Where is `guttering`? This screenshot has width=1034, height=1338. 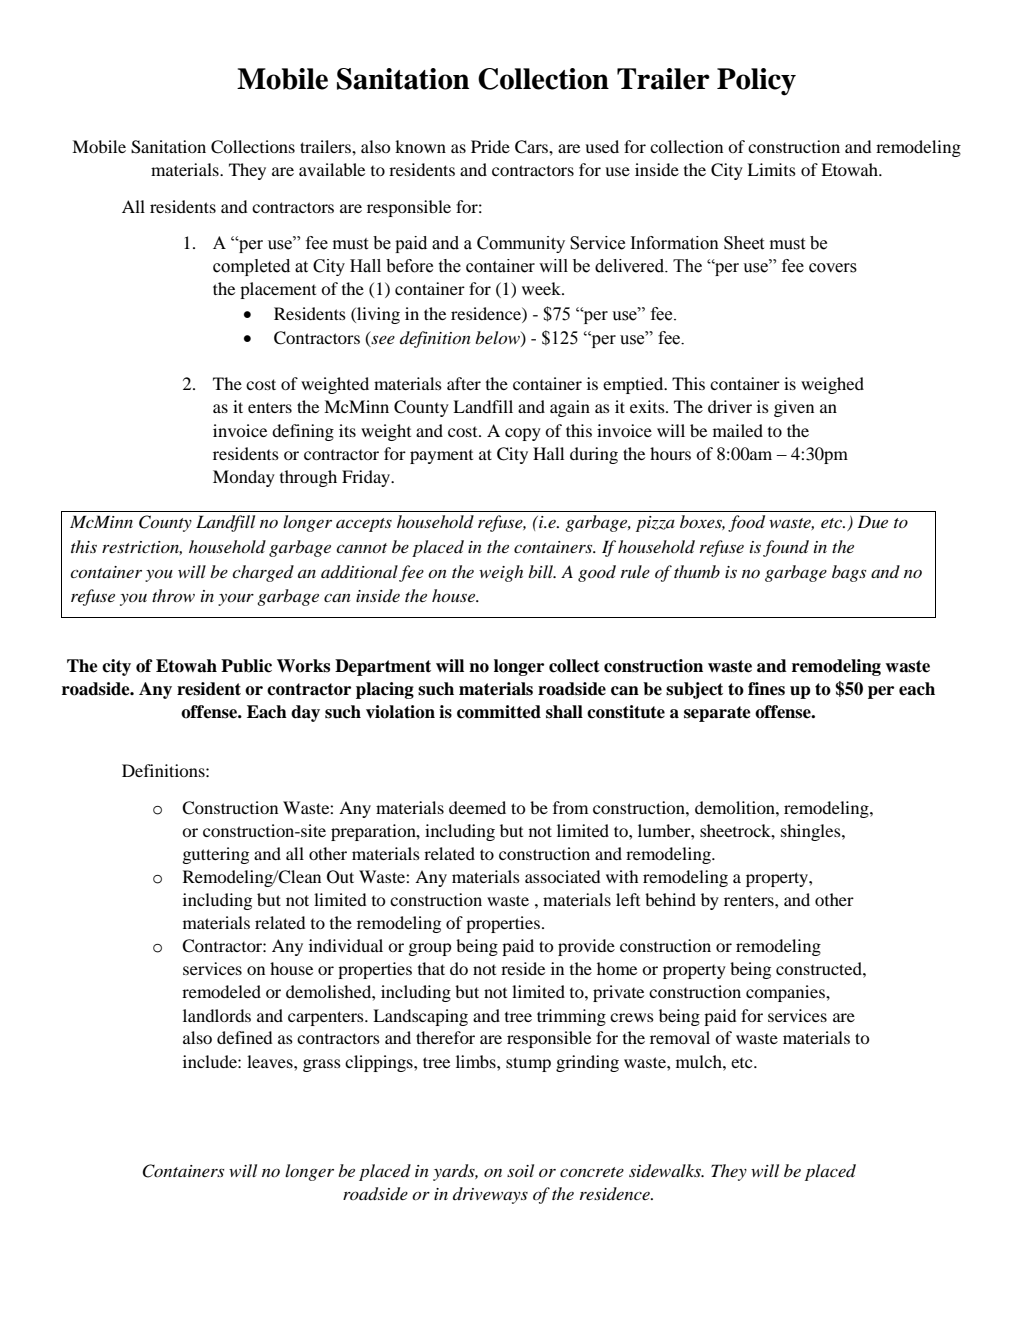
guttering is located at coordinates (216, 855).
